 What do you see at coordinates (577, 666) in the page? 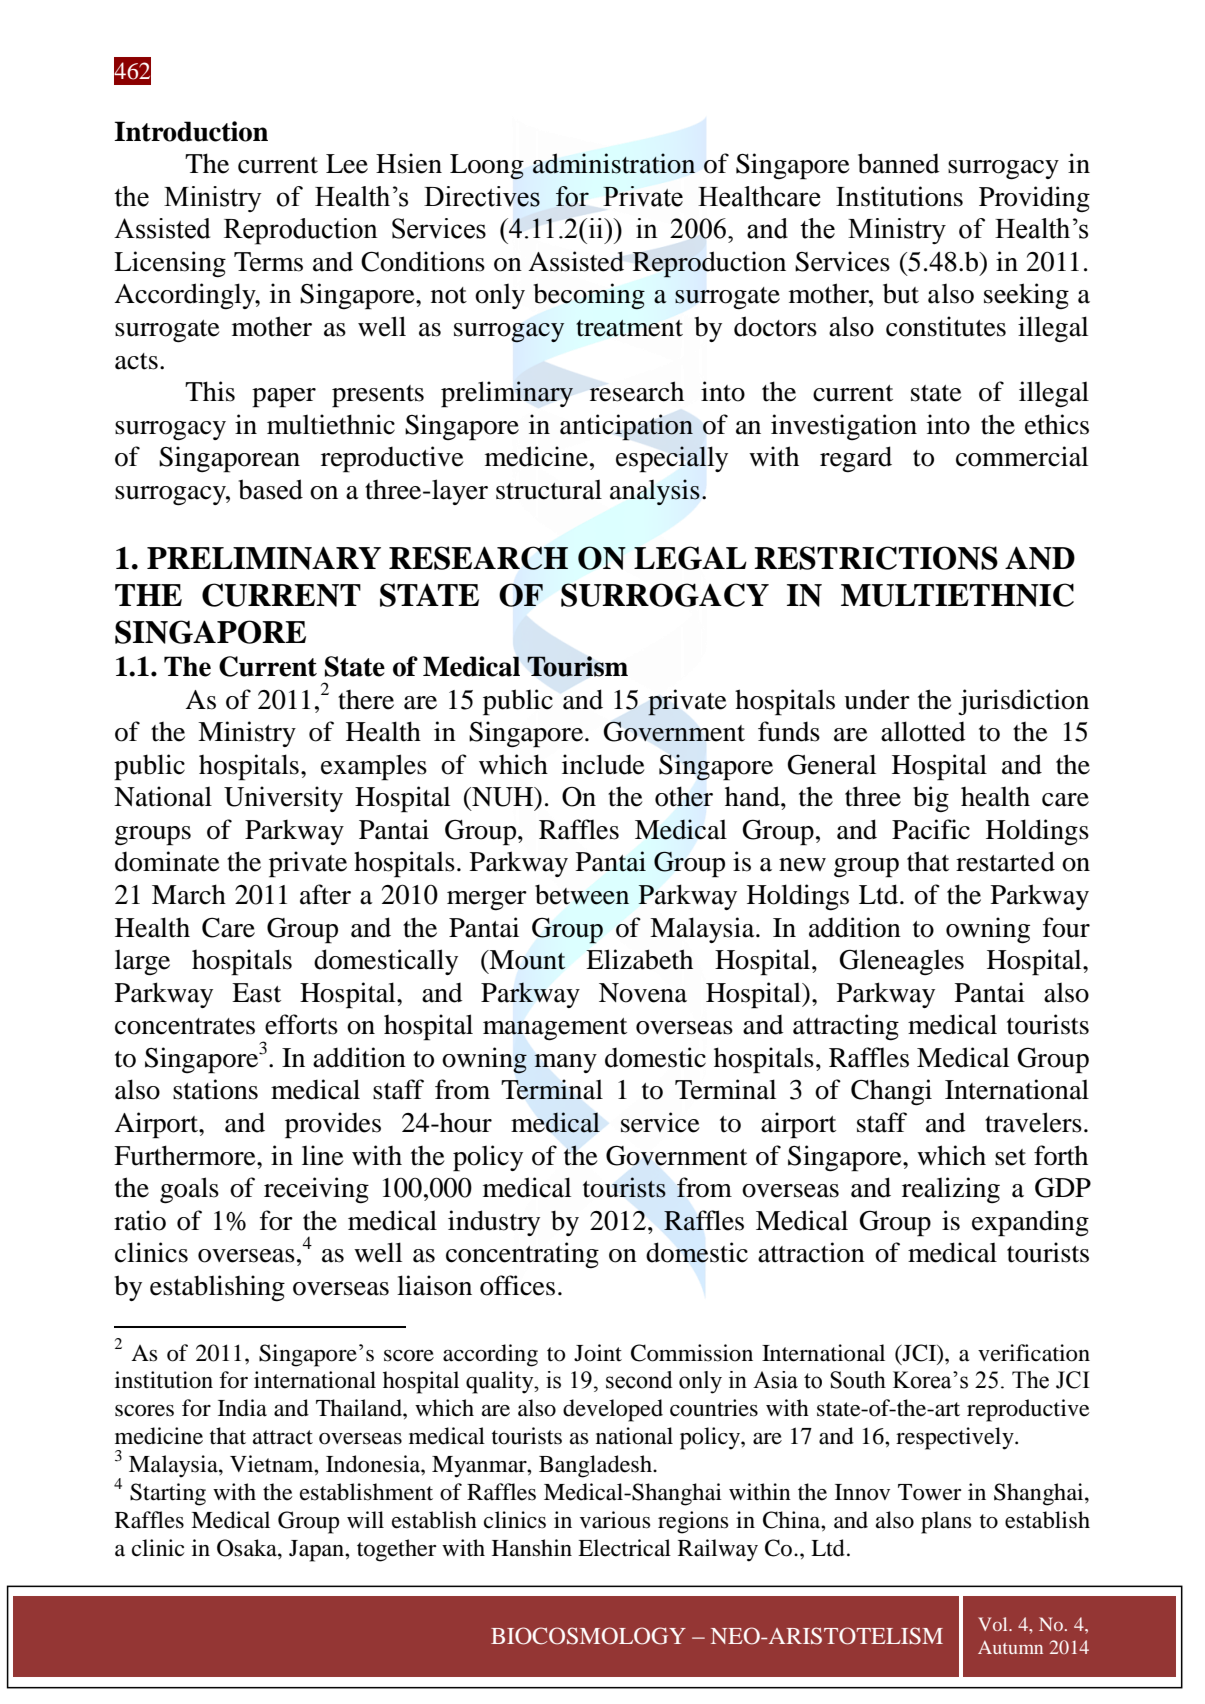
I see `Tourism` at bounding box center [577, 666].
